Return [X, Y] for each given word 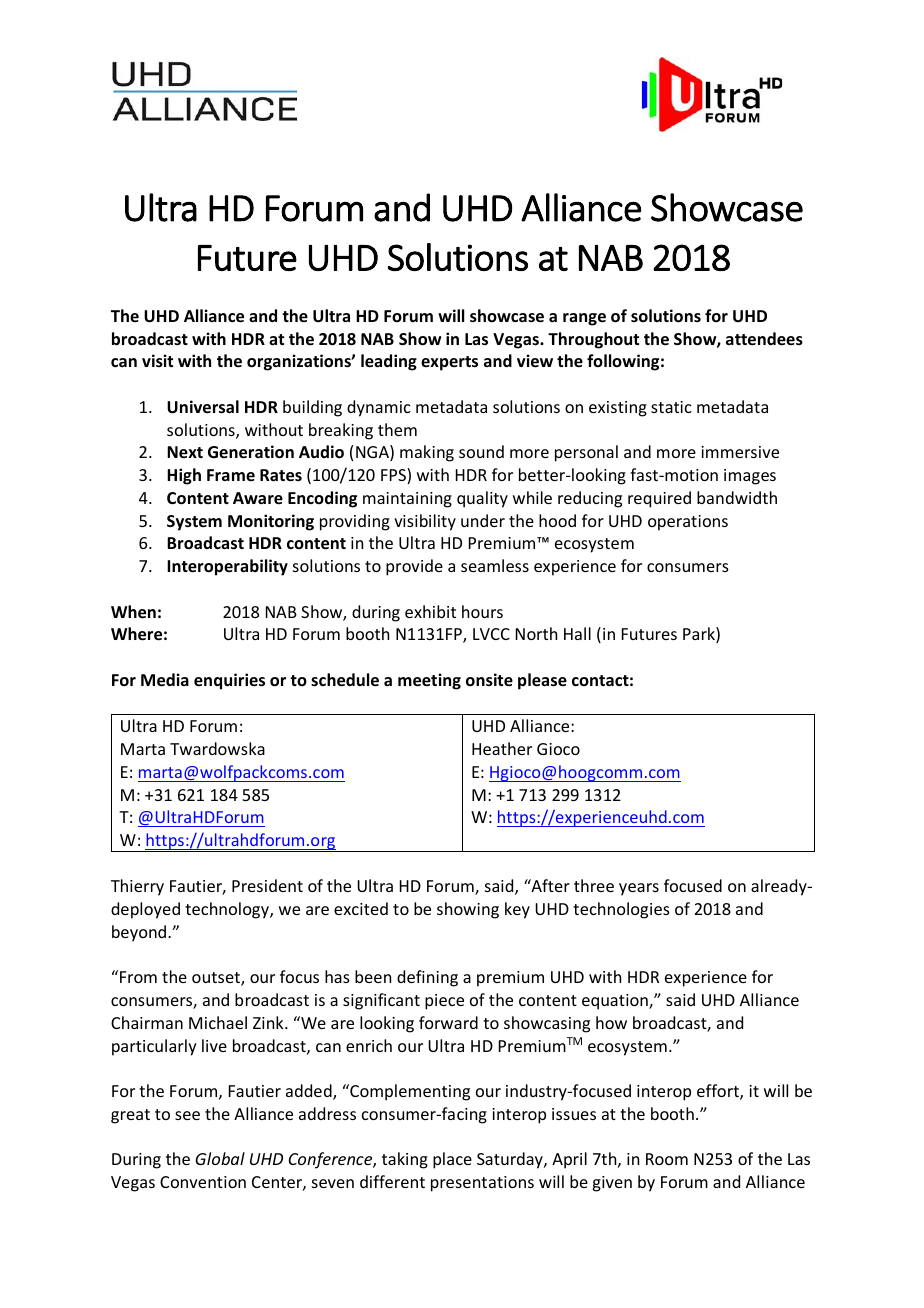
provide [414, 567]
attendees [764, 339]
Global [220, 1158]
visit [157, 361]
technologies [621, 910]
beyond [140, 933]
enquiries [229, 681]
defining [427, 978]
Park [700, 635]
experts [449, 363]
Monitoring [271, 522]
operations [688, 523]
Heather [502, 748]
